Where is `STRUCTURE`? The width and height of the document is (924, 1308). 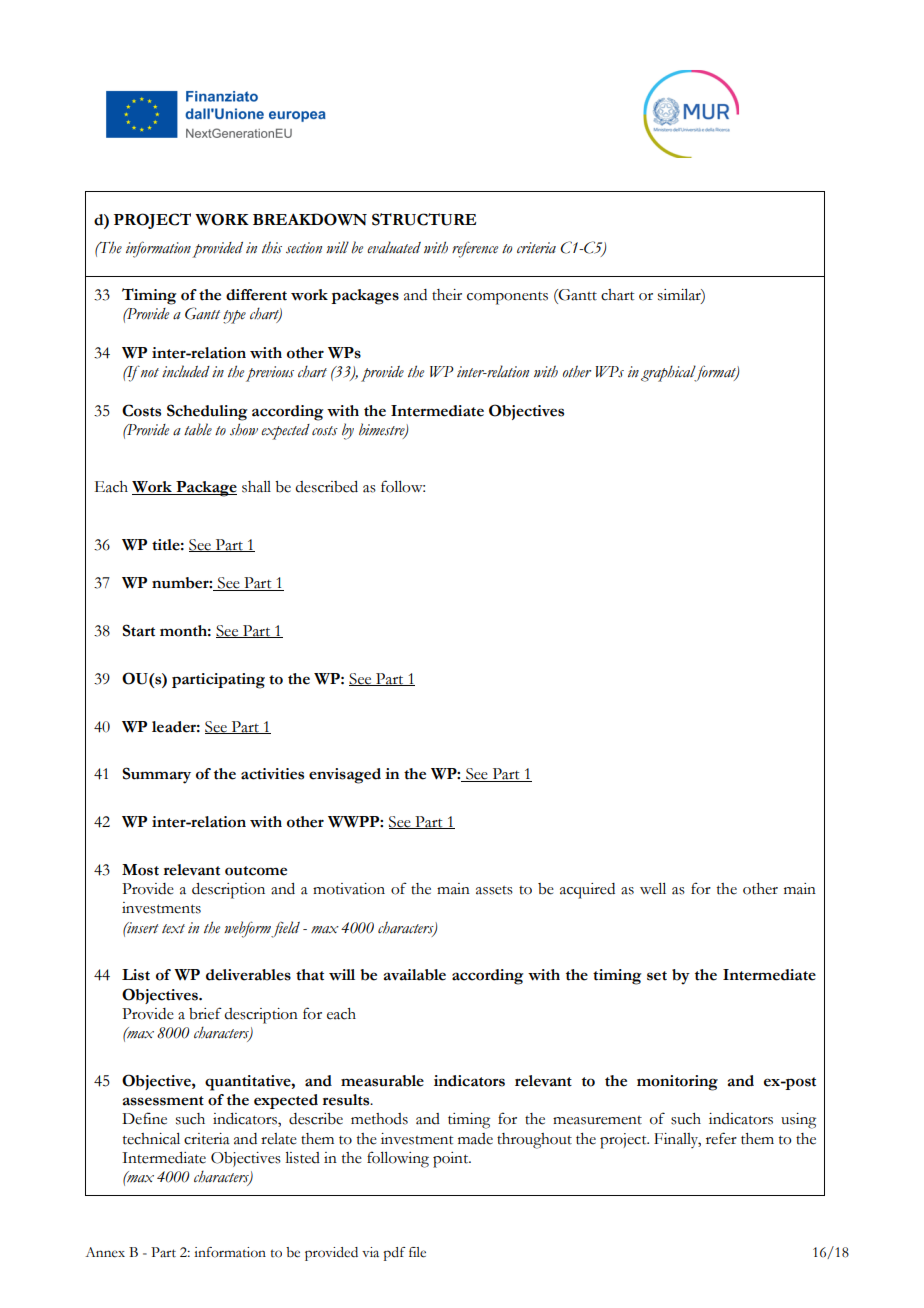 STRUCTURE is located at coordinates (424, 219).
